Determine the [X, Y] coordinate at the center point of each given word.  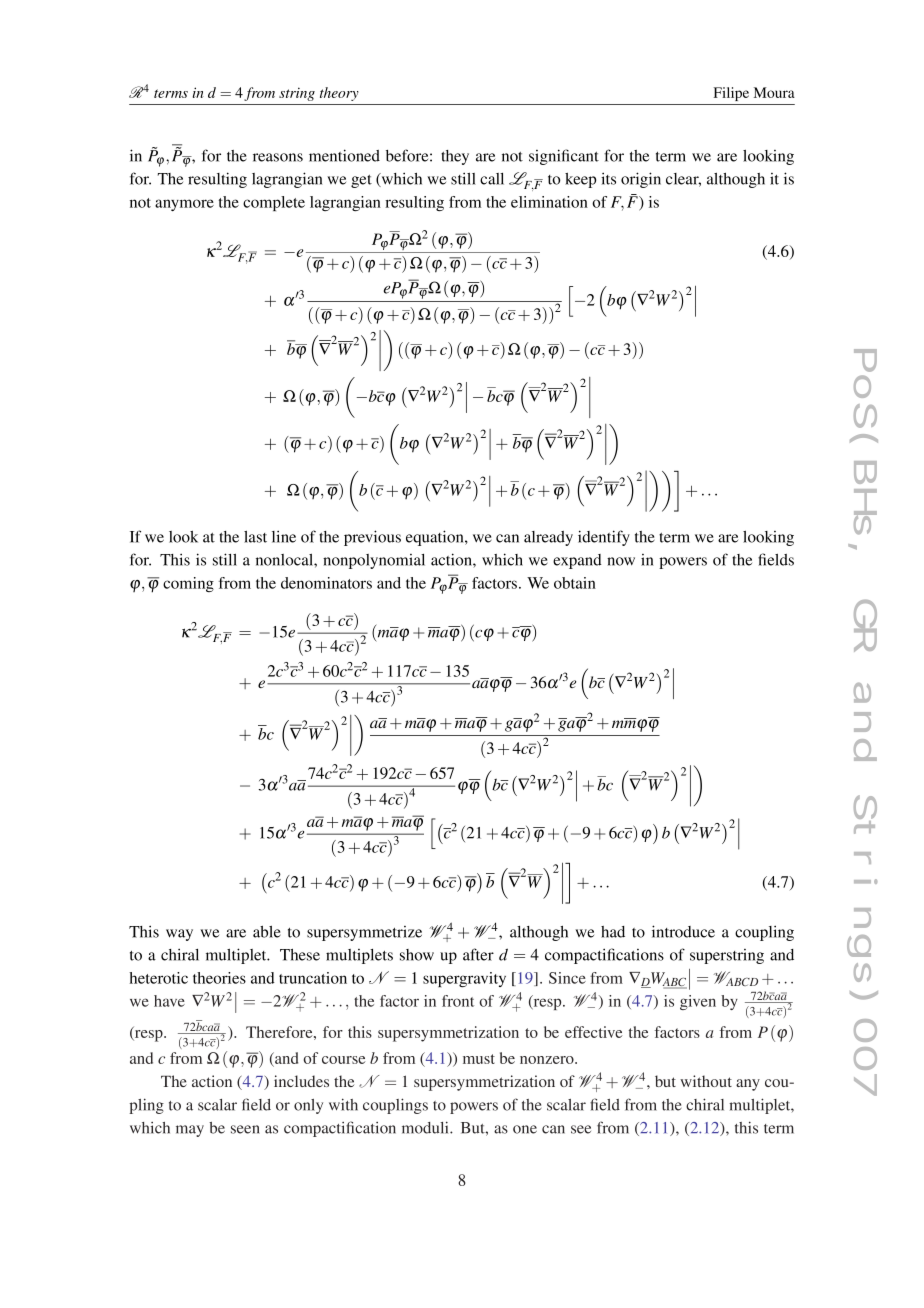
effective [593, 1032]
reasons [278, 157]
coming [188, 584]
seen [245, 1129]
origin [641, 180]
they [455, 157]
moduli [426, 1127]
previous [372, 538]
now [621, 561]
